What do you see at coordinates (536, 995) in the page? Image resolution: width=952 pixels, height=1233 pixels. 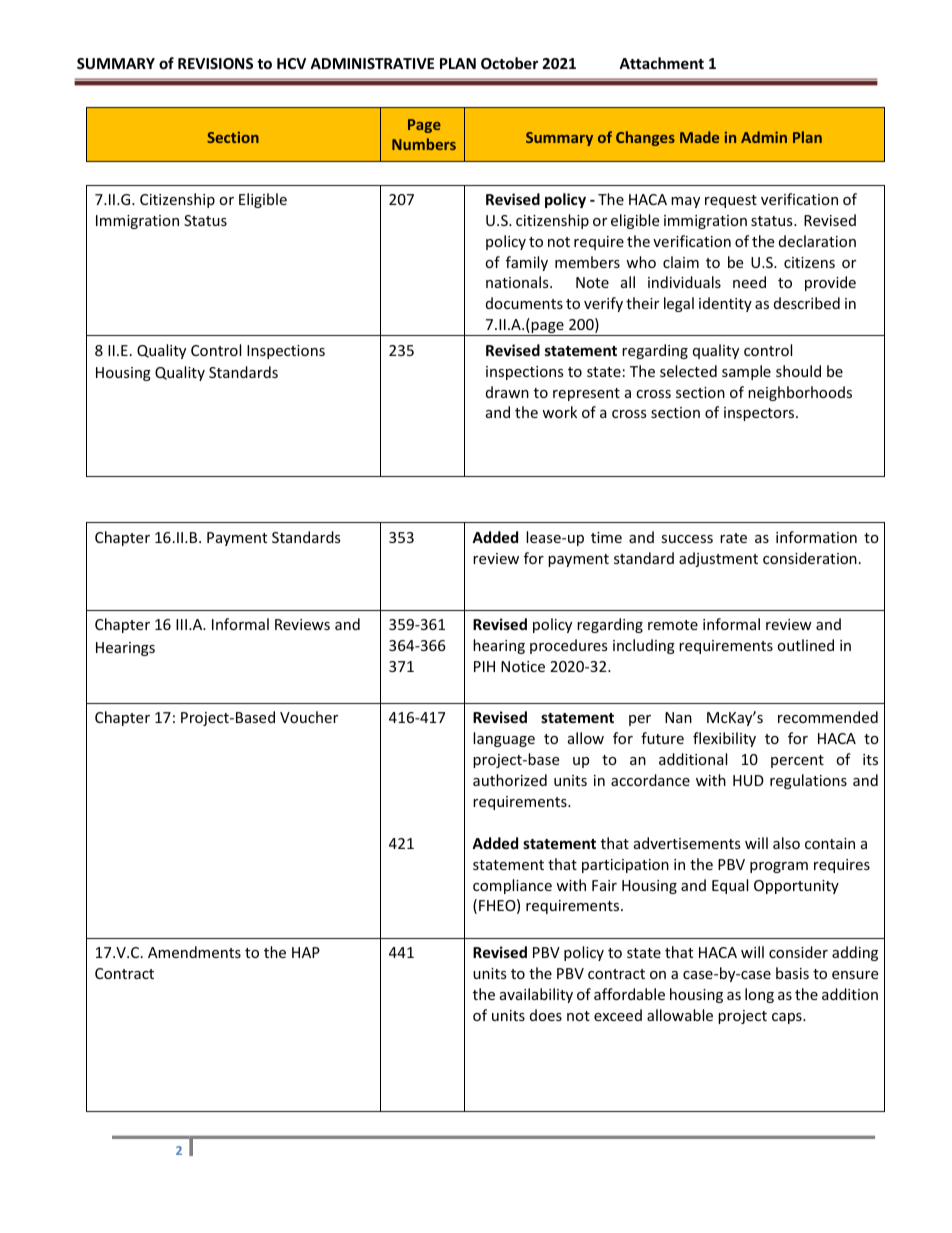 I see `availability` at bounding box center [536, 995].
